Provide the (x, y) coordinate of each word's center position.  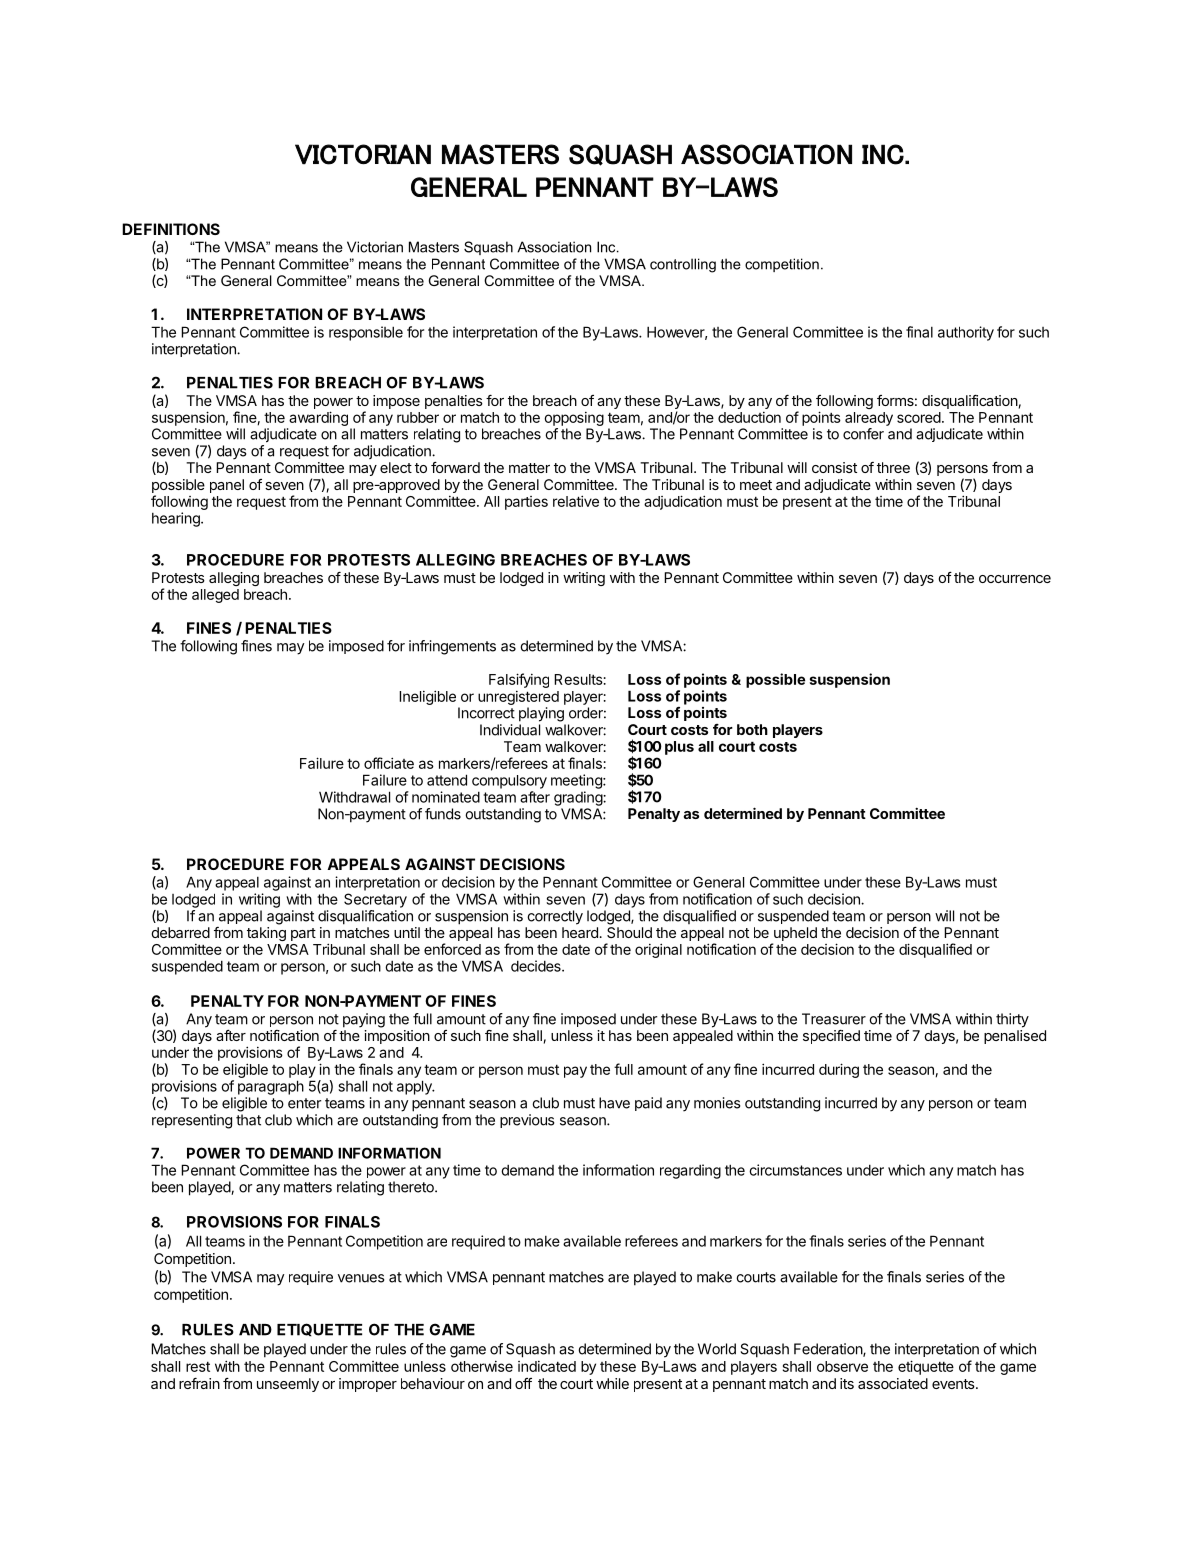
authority (966, 333)
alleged (215, 596)
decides (537, 966)
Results (578, 679)
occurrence (1015, 579)
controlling (683, 265)
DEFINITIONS (171, 229)
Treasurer (834, 1019)
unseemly (288, 1385)
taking (266, 934)
